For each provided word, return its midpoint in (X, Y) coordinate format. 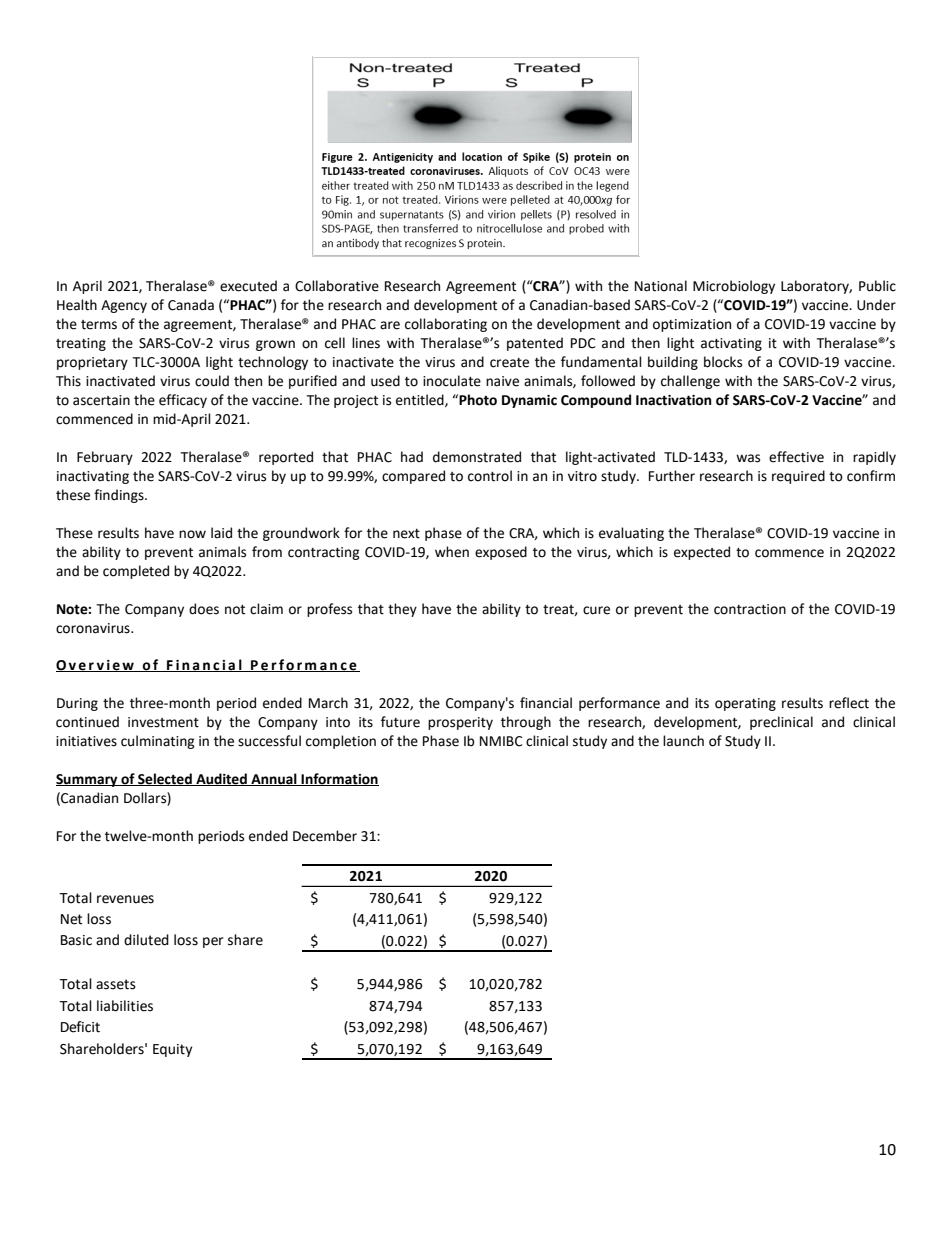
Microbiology (734, 287)
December (325, 836)
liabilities (125, 1006)
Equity (172, 1050)
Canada (191, 305)
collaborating (446, 325)
